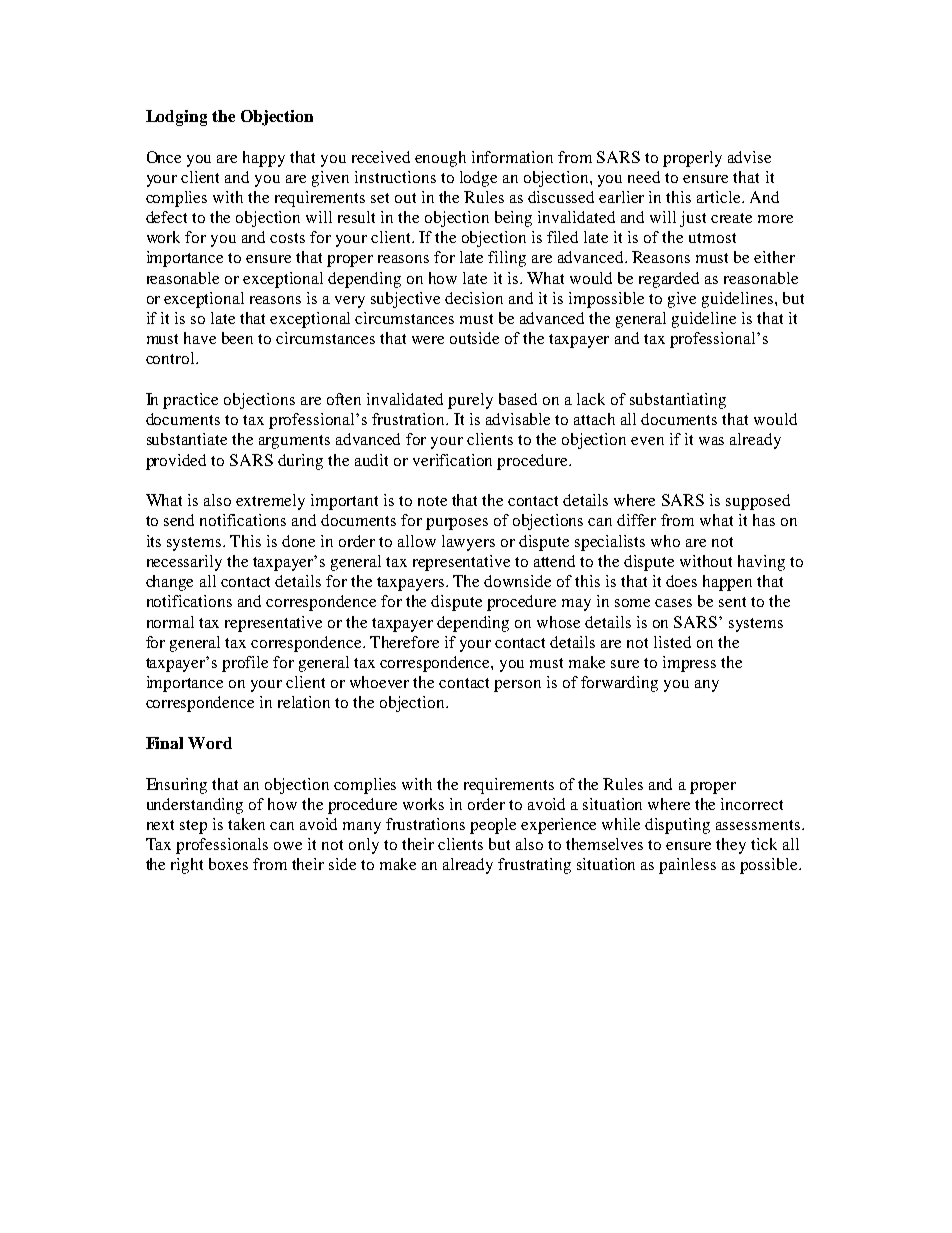 This screenshot has height=1233, width=952. What do you see at coordinates (440, 159) in the screenshot?
I see `enough` at bounding box center [440, 159].
